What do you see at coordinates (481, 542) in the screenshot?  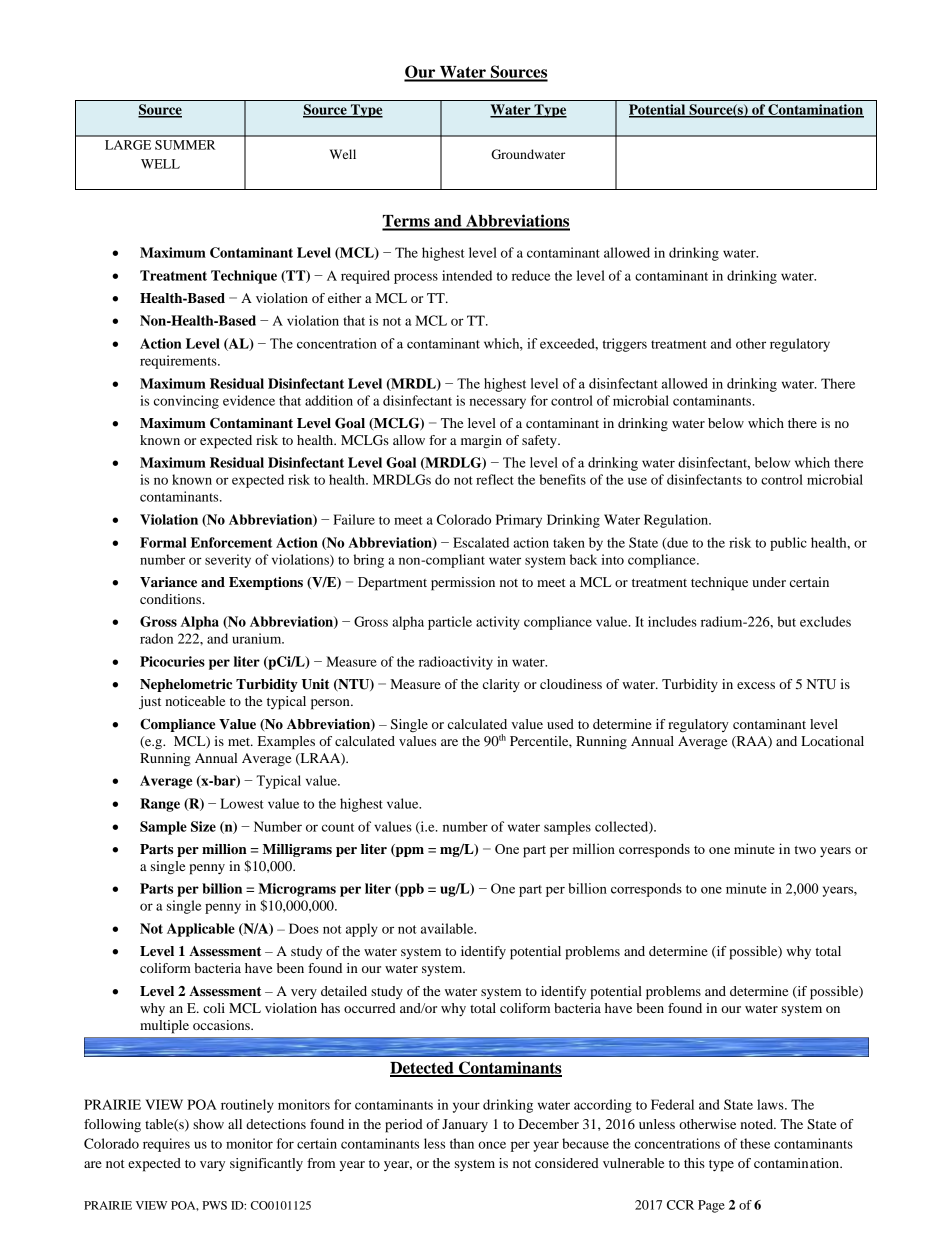 I see `Escalated` at bounding box center [481, 542].
